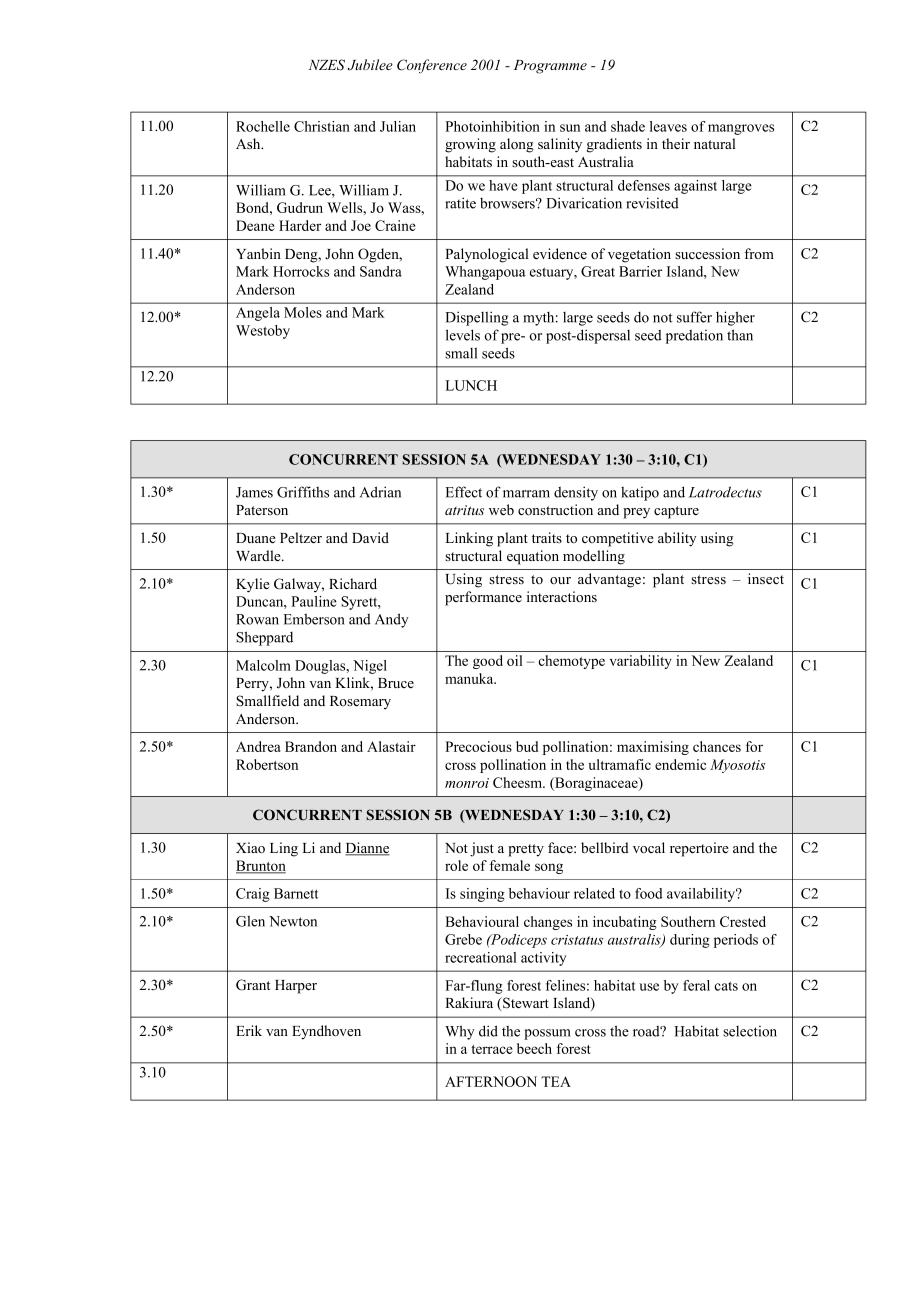  I want to click on bud, so click(527, 746).
